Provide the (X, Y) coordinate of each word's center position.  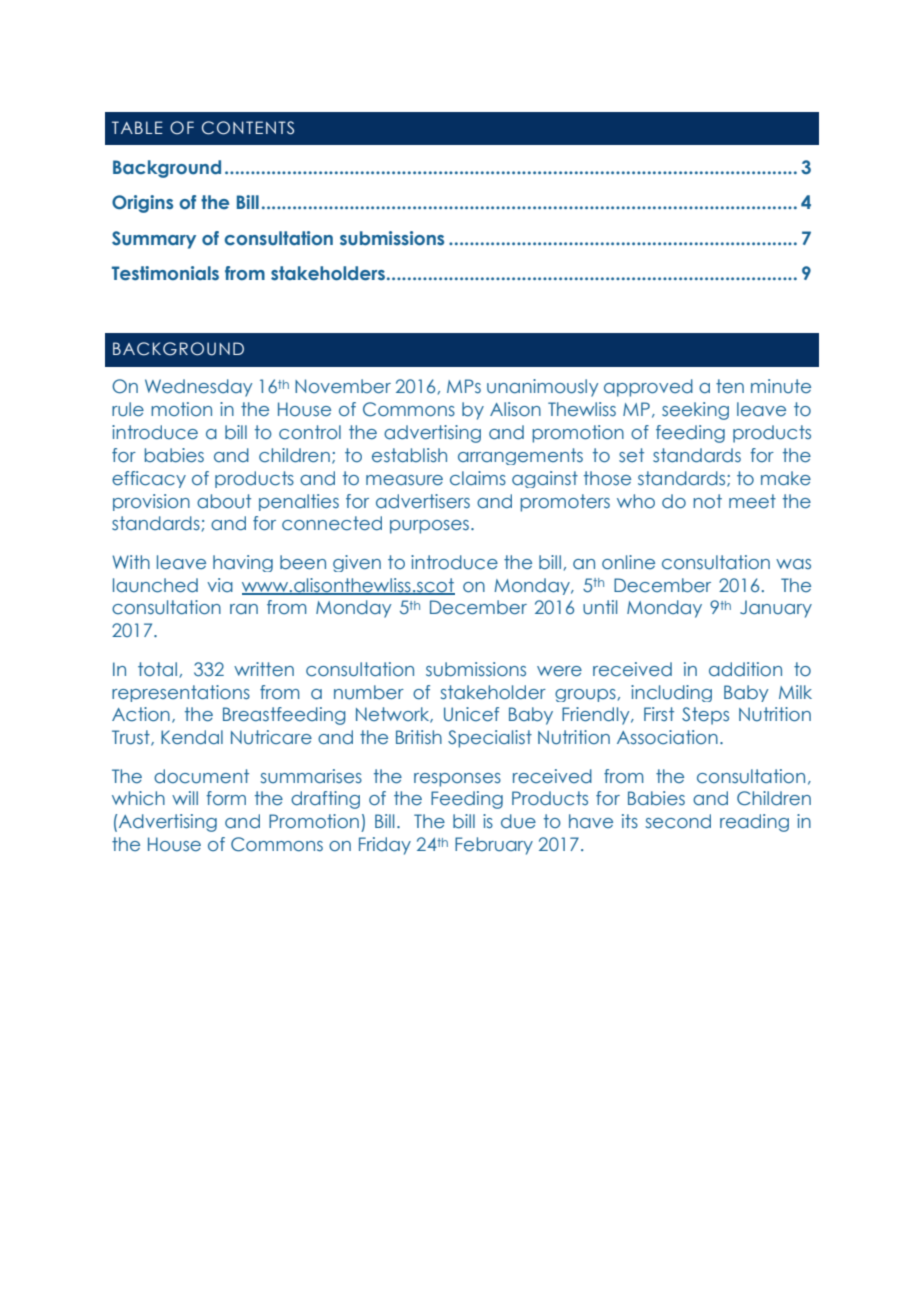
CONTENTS (248, 128)
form (226, 798)
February (494, 846)
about (224, 501)
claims (478, 478)
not (707, 501)
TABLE (137, 127)
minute (781, 386)
